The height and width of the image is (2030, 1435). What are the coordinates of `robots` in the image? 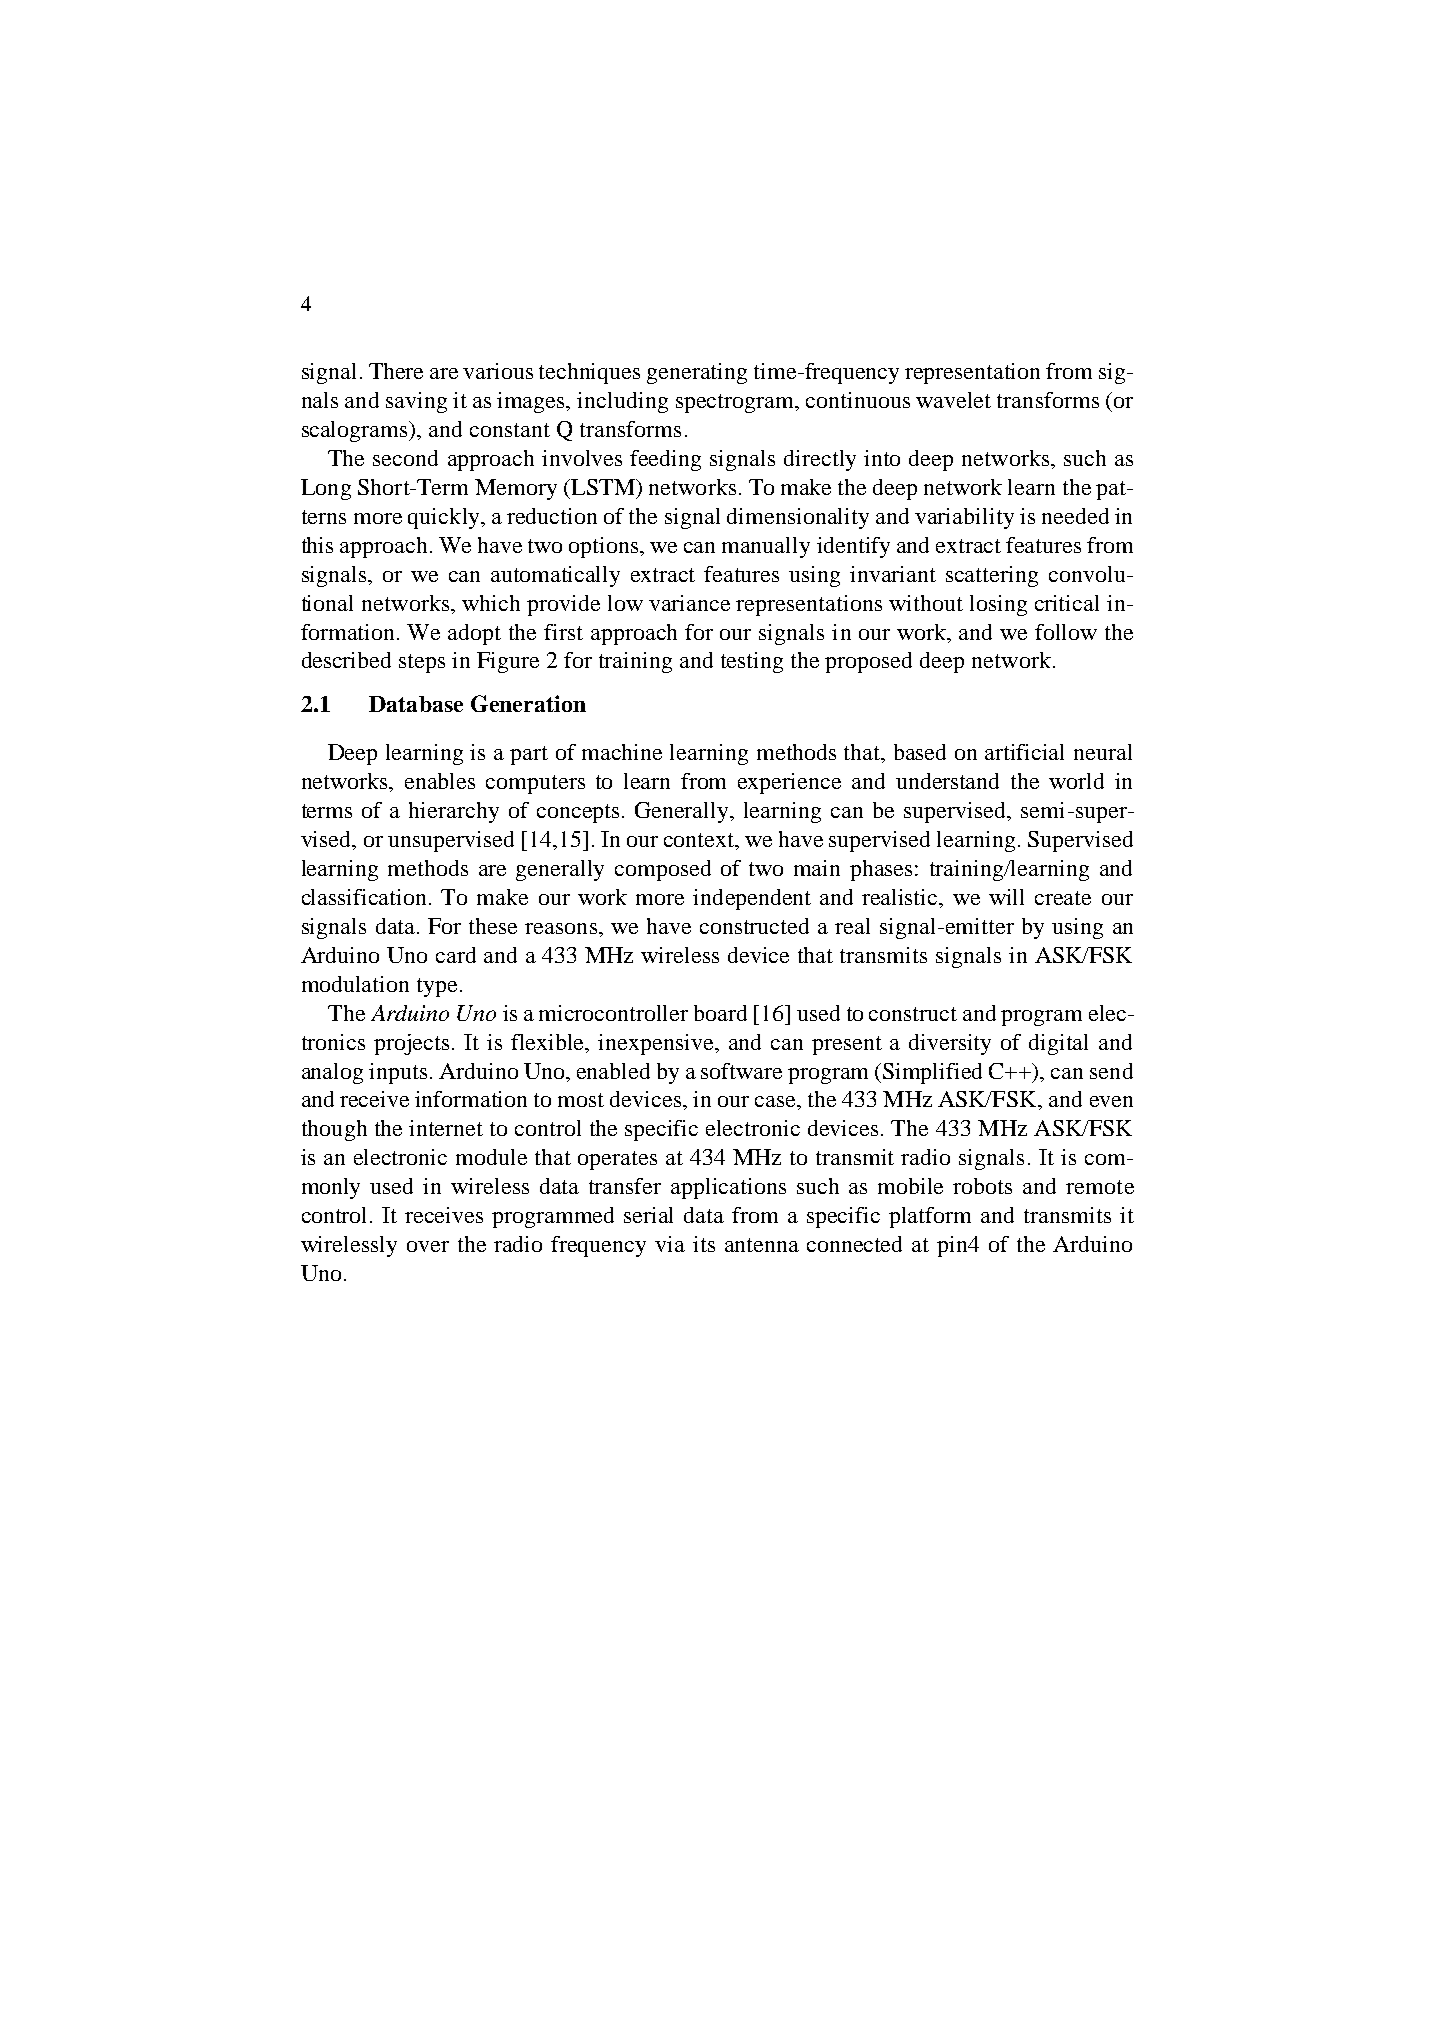 It's located at (982, 1186).
